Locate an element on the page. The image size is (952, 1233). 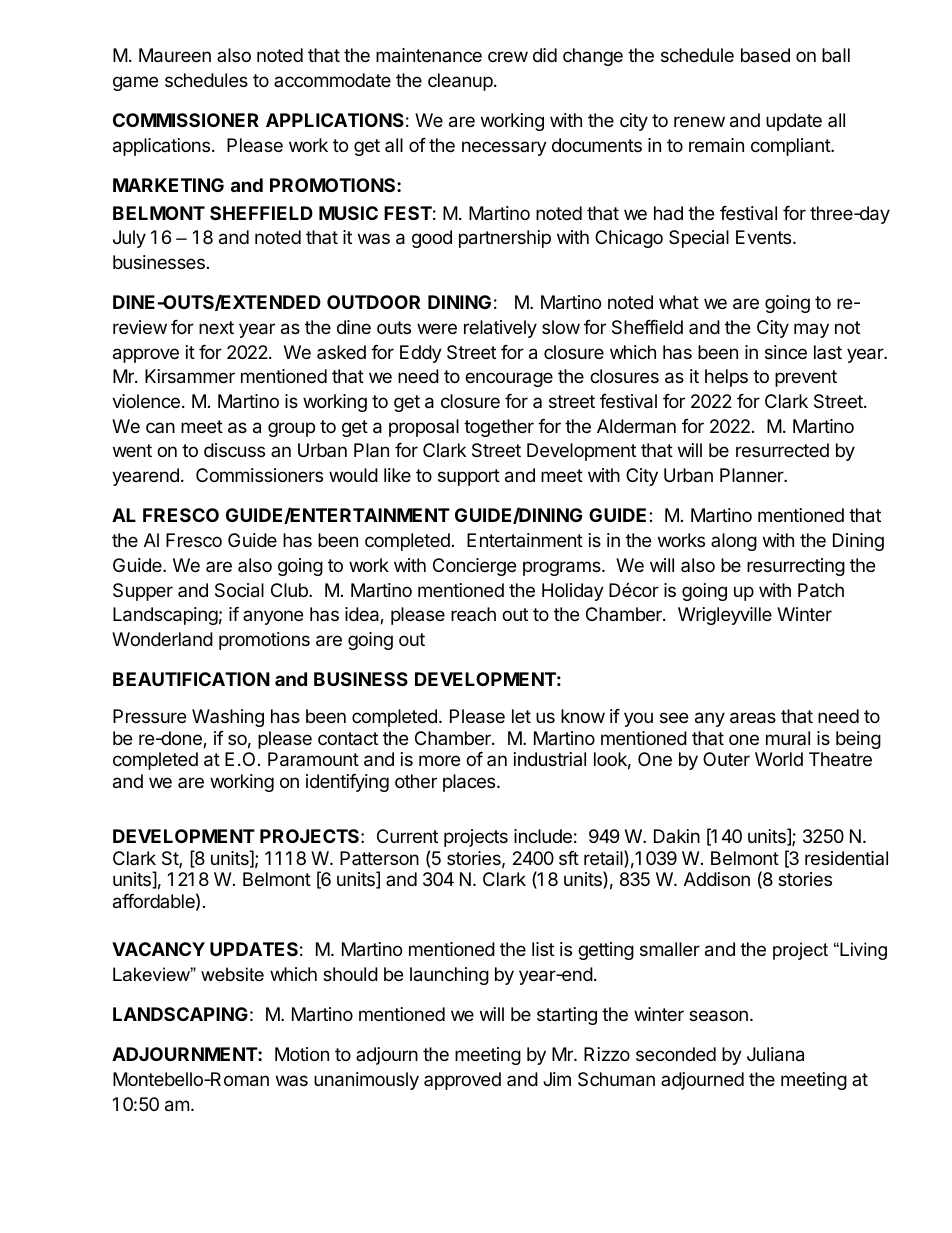
website is located at coordinates (232, 974).
